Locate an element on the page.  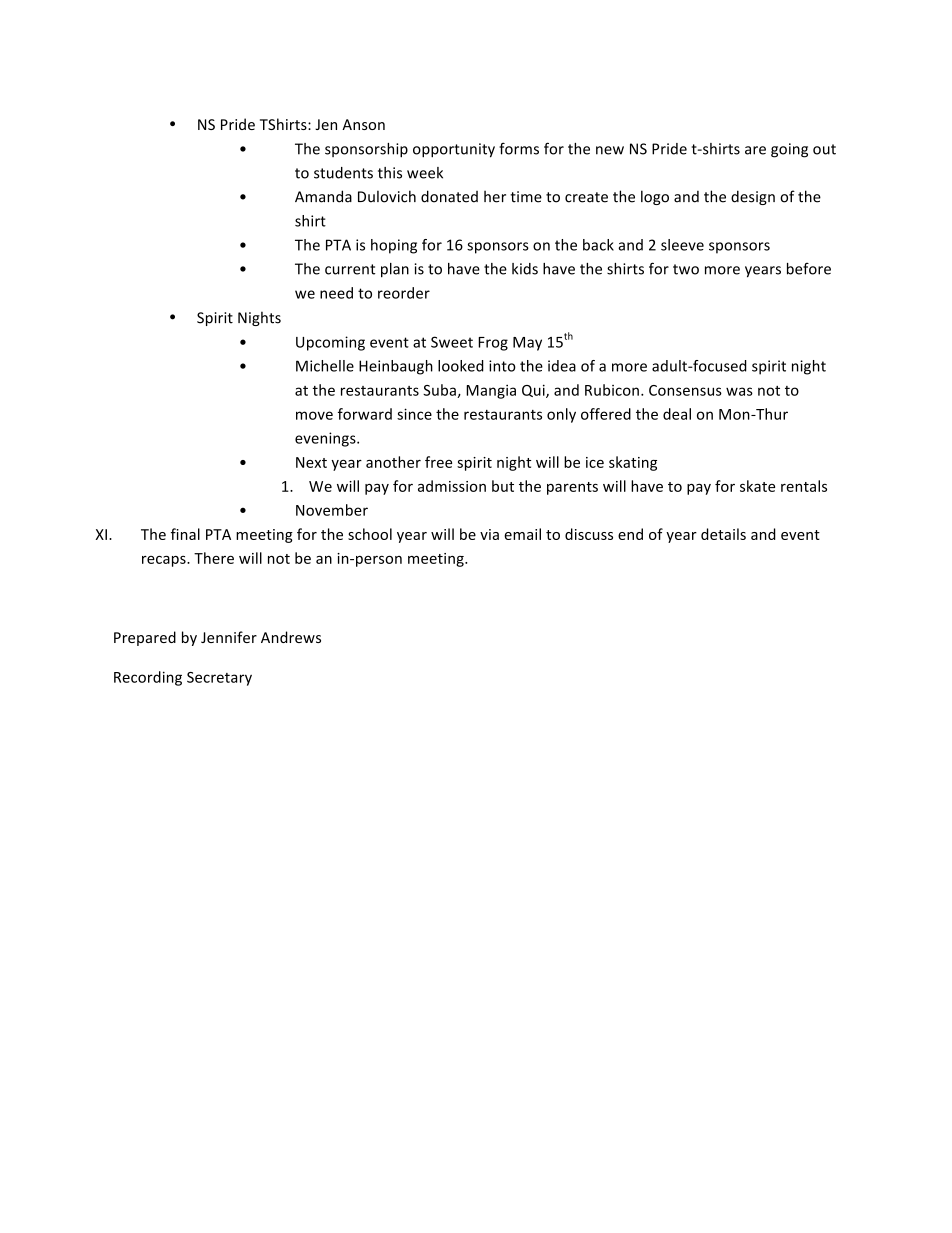
students is located at coordinates (343, 173).
